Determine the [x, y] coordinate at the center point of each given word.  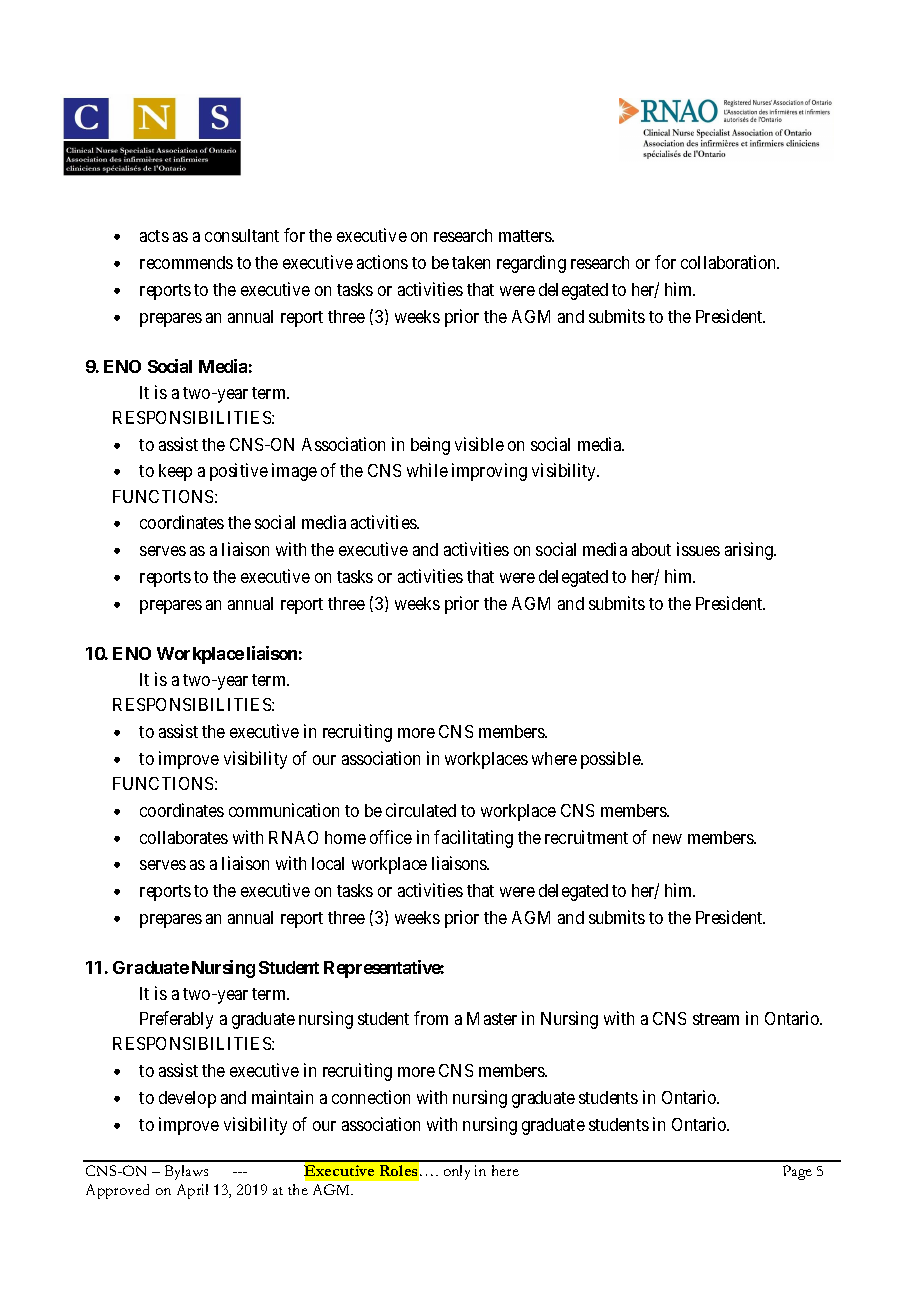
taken [471, 262]
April [192, 1191]
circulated [421, 810]
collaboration [730, 262]
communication [284, 810]
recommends [186, 262]
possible [611, 760]
